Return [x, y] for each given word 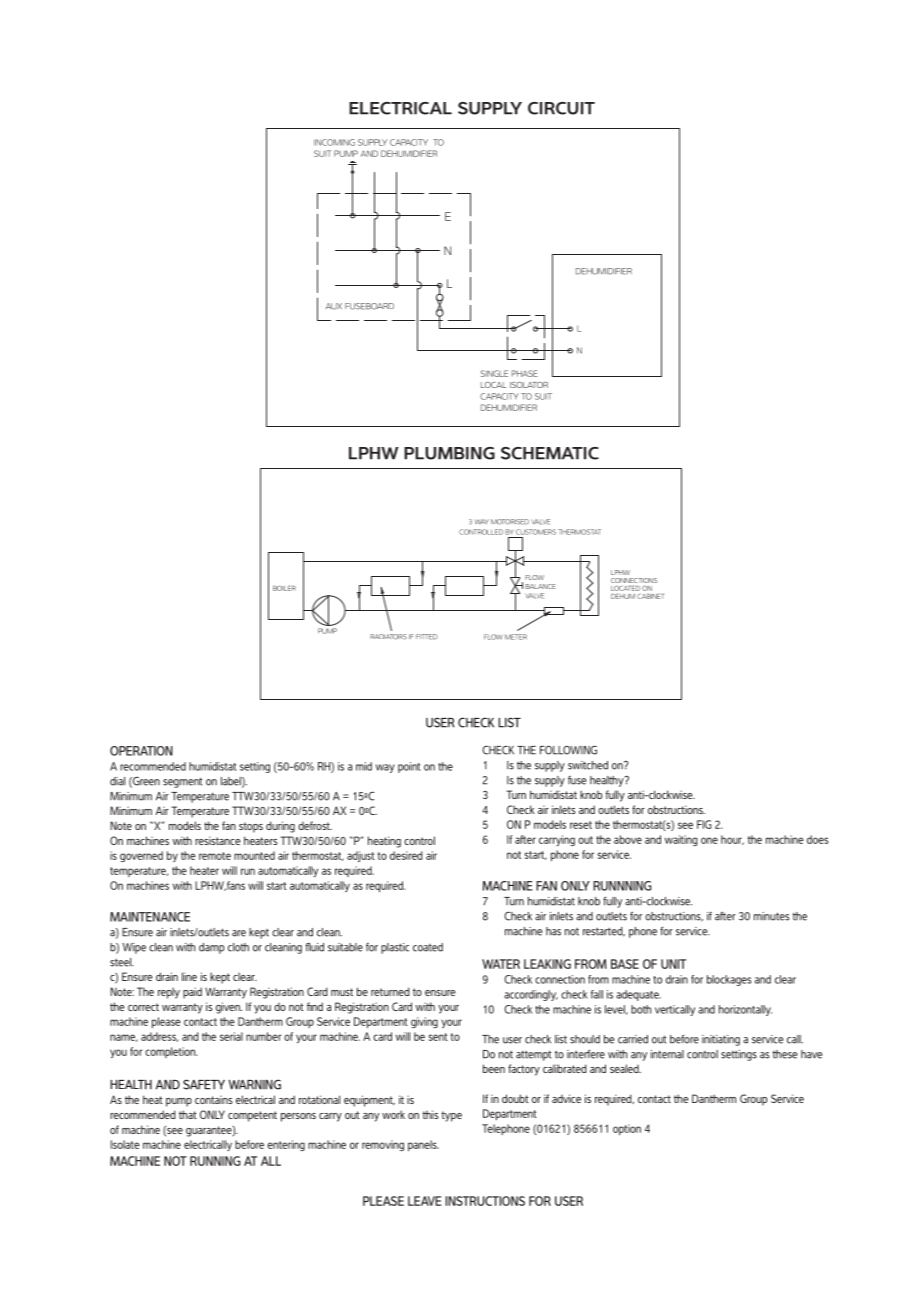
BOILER [284, 588]
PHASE [525, 373]
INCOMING [334, 142]
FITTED [427, 637]
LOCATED [625, 588]
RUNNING [215, 1161]
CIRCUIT [561, 108]
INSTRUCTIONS [485, 1201]
